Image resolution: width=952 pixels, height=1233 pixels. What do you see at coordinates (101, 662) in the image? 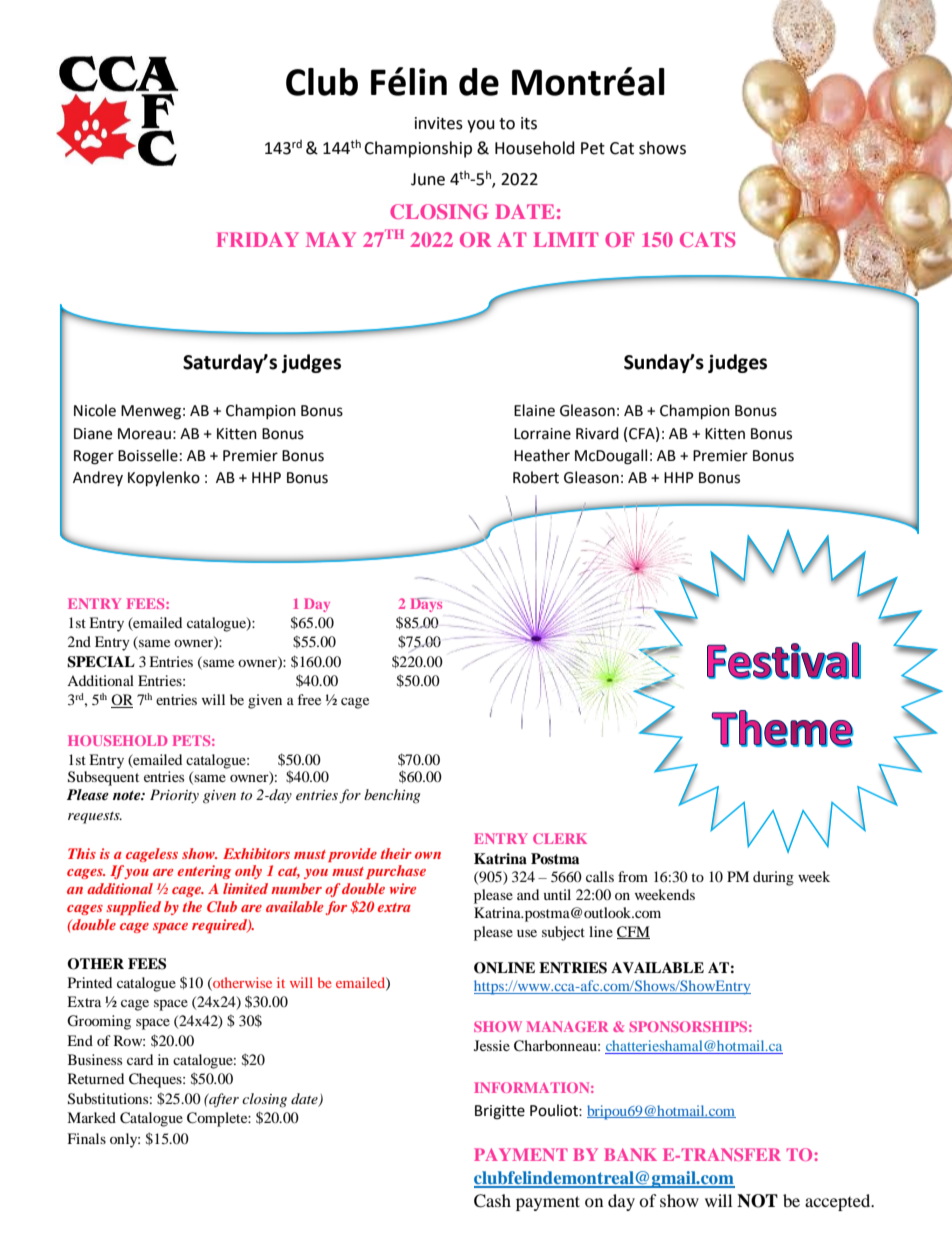
I see `SPECIAL` at bounding box center [101, 662].
